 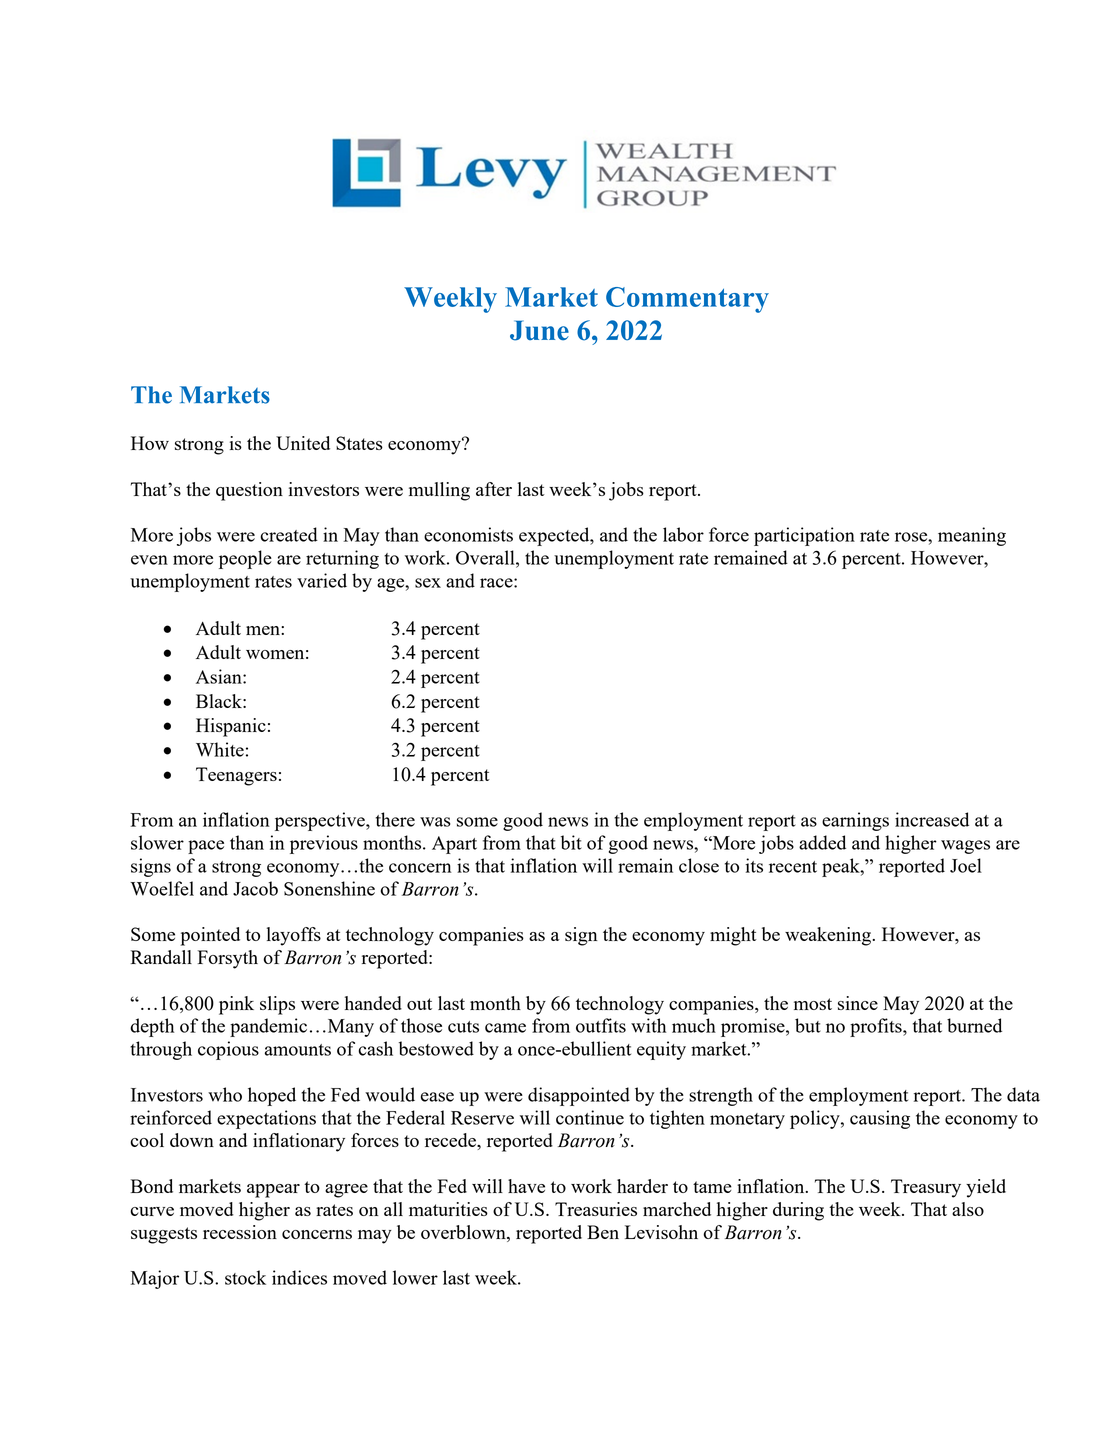 I want to click on United, so click(x=303, y=443).
